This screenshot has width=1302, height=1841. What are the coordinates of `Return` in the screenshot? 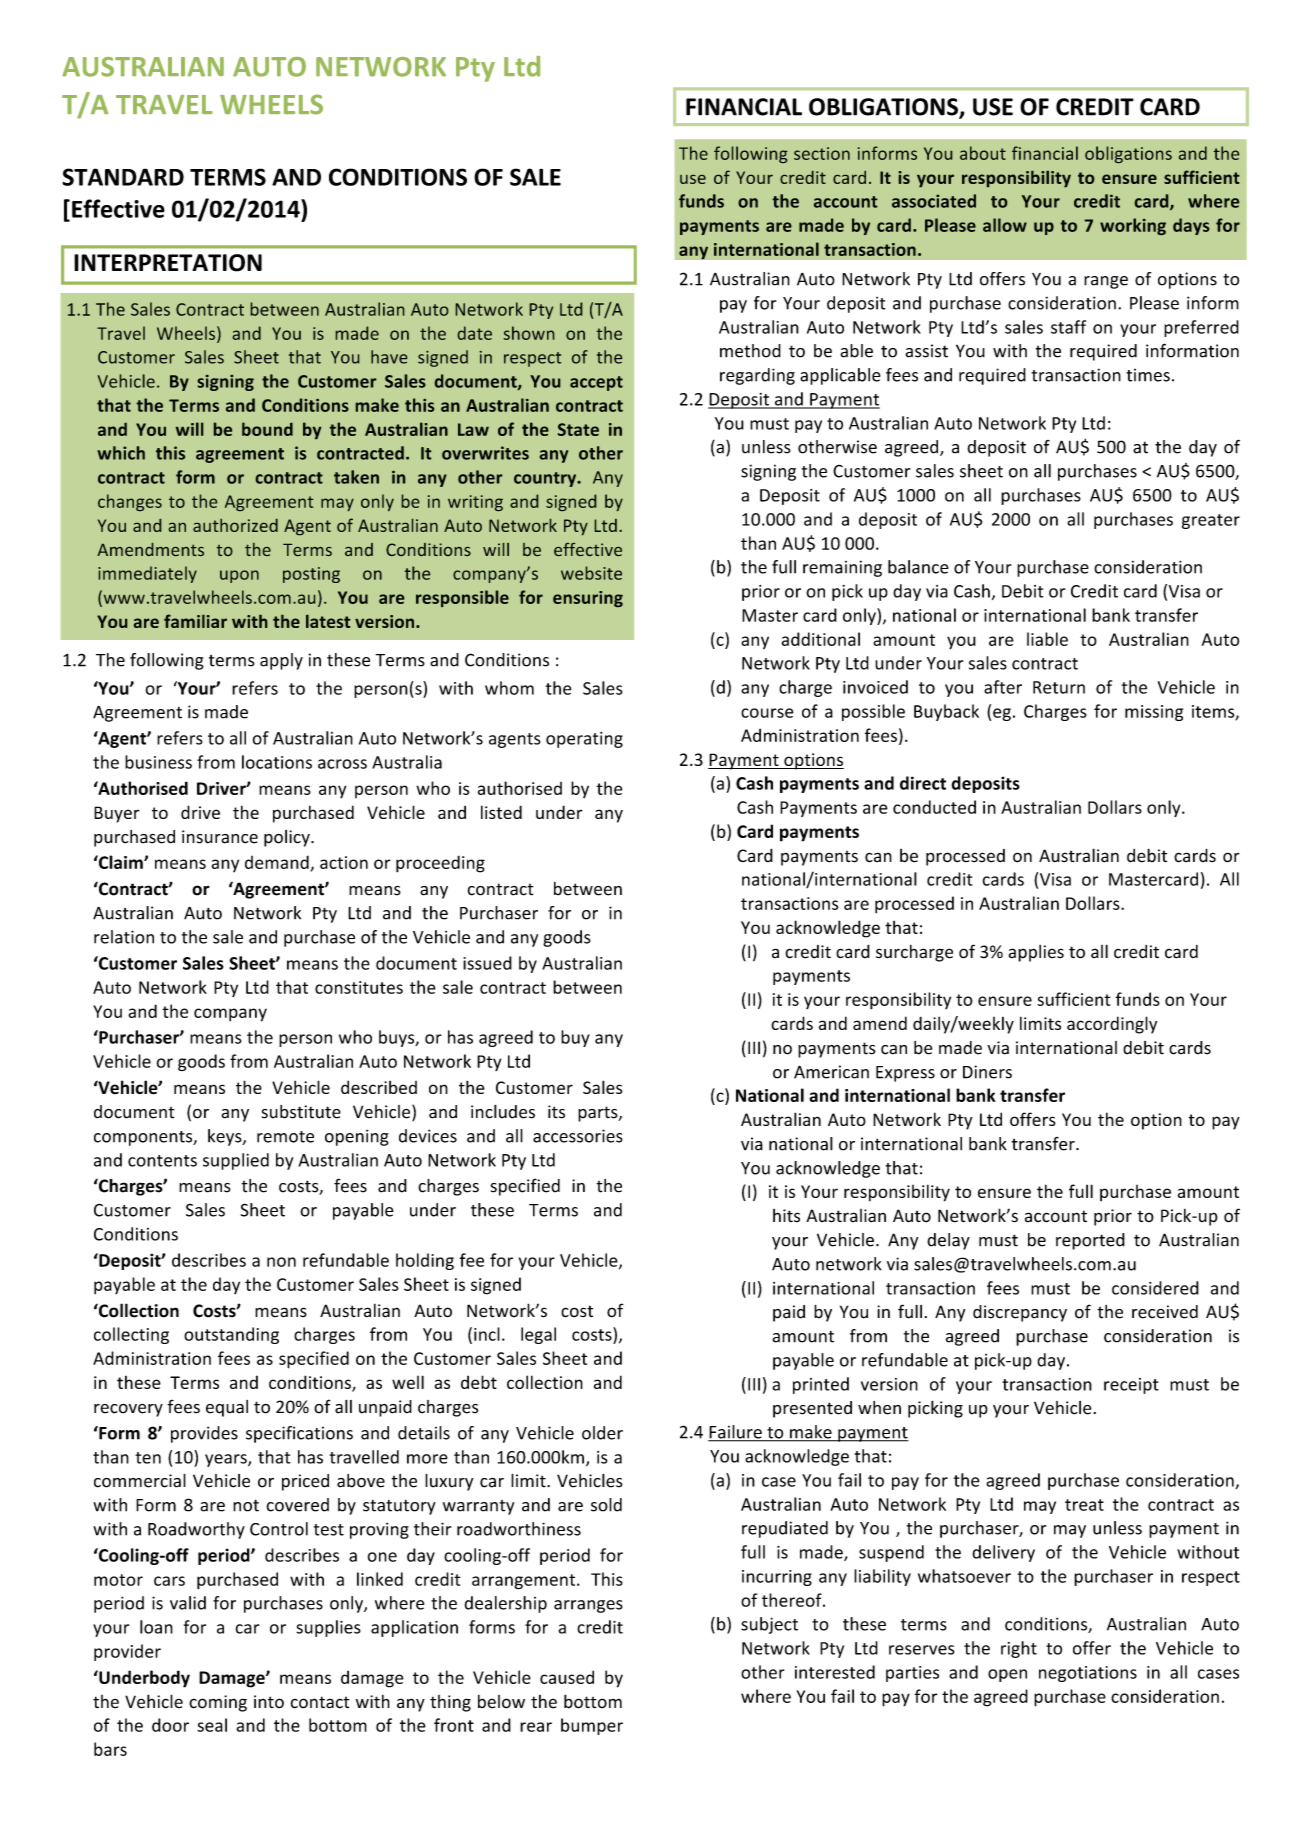 It's located at (1059, 687).
